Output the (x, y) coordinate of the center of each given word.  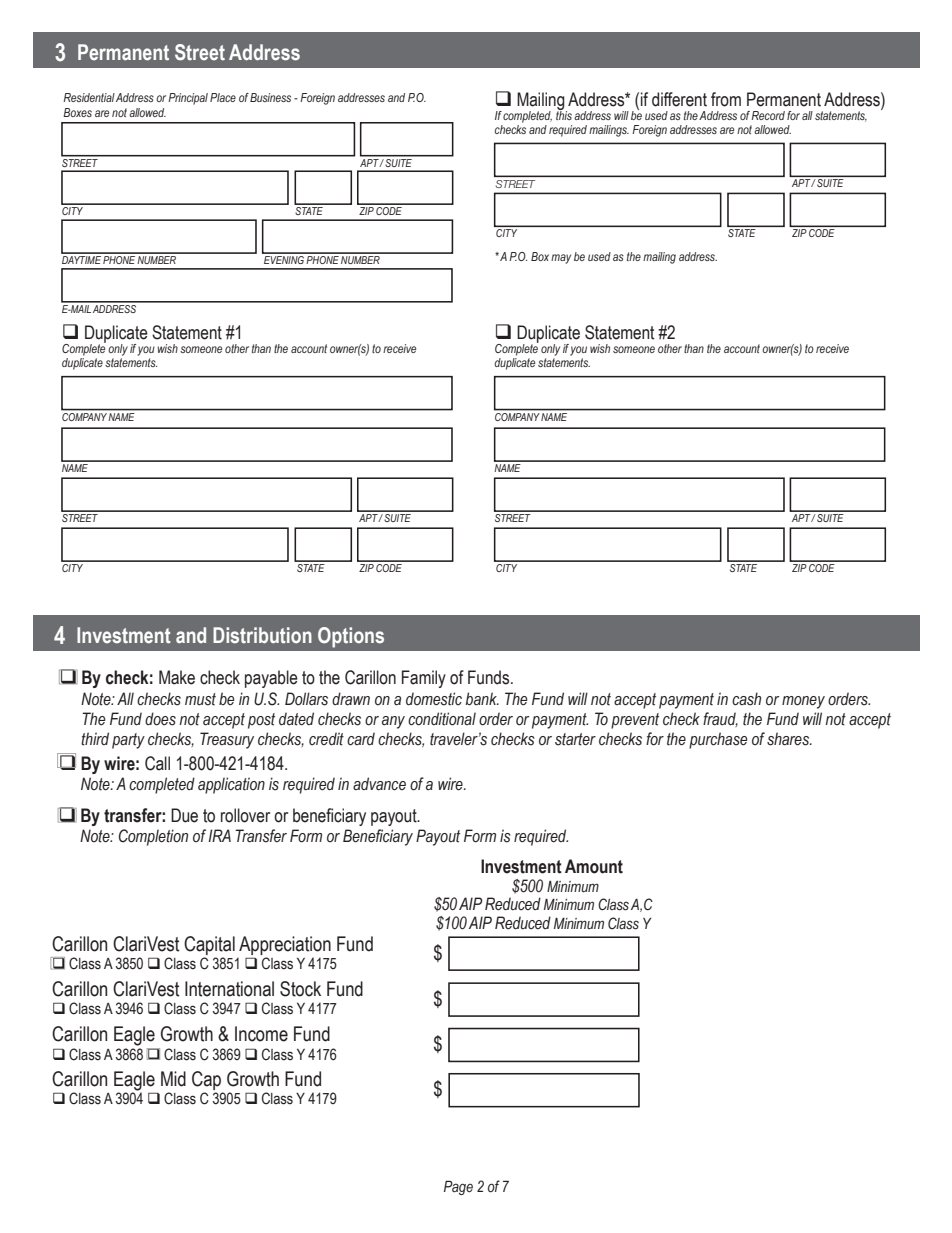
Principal (188, 99)
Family (424, 679)
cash (746, 699)
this (564, 114)
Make (177, 677)
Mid (173, 1079)
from (726, 99)
